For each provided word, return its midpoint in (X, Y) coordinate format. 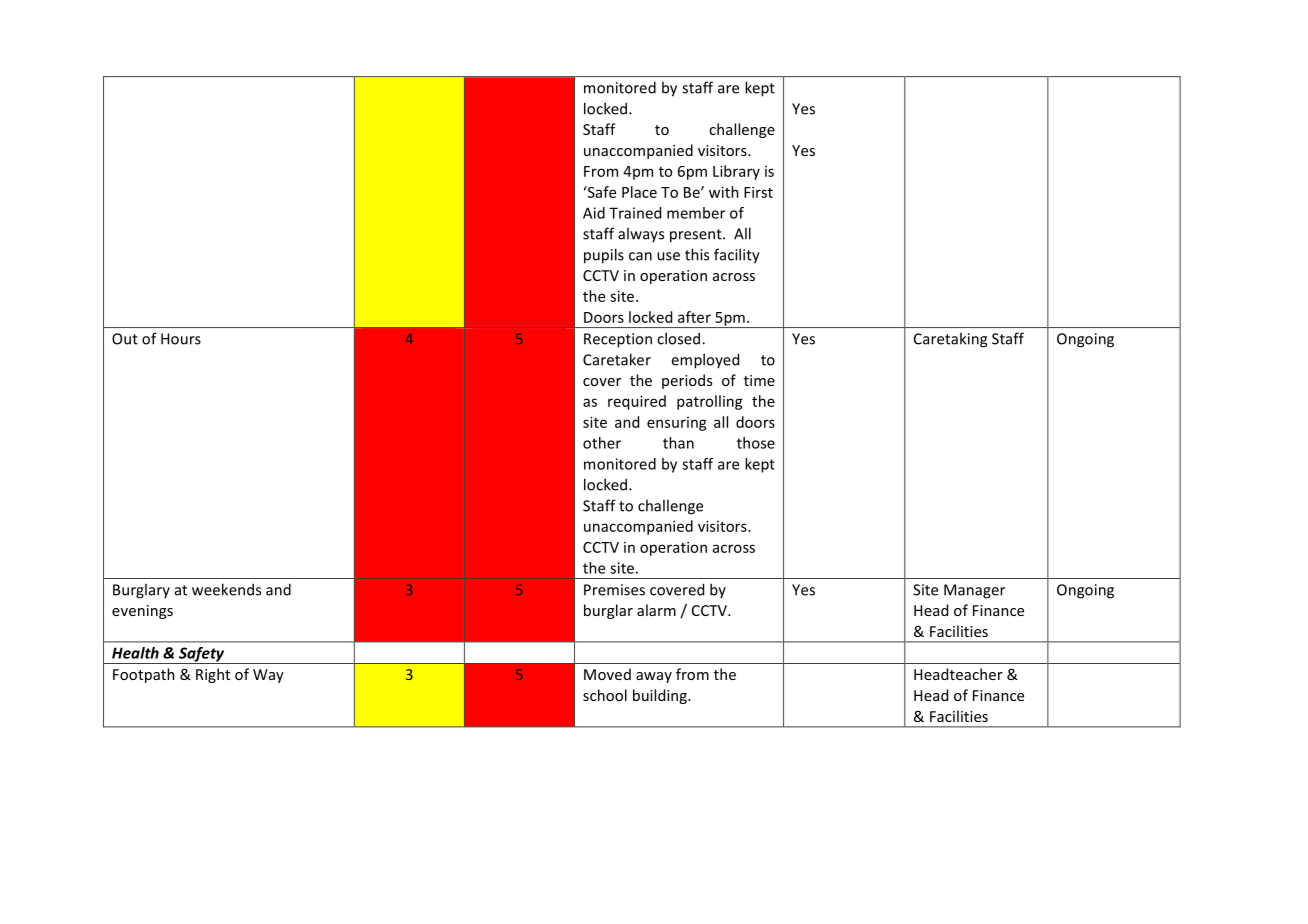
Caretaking (950, 340)
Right (213, 675)
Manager (974, 591)
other (602, 443)
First (758, 192)
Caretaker (617, 359)
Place (639, 192)
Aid (594, 213)
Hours (181, 339)
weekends (226, 589)
